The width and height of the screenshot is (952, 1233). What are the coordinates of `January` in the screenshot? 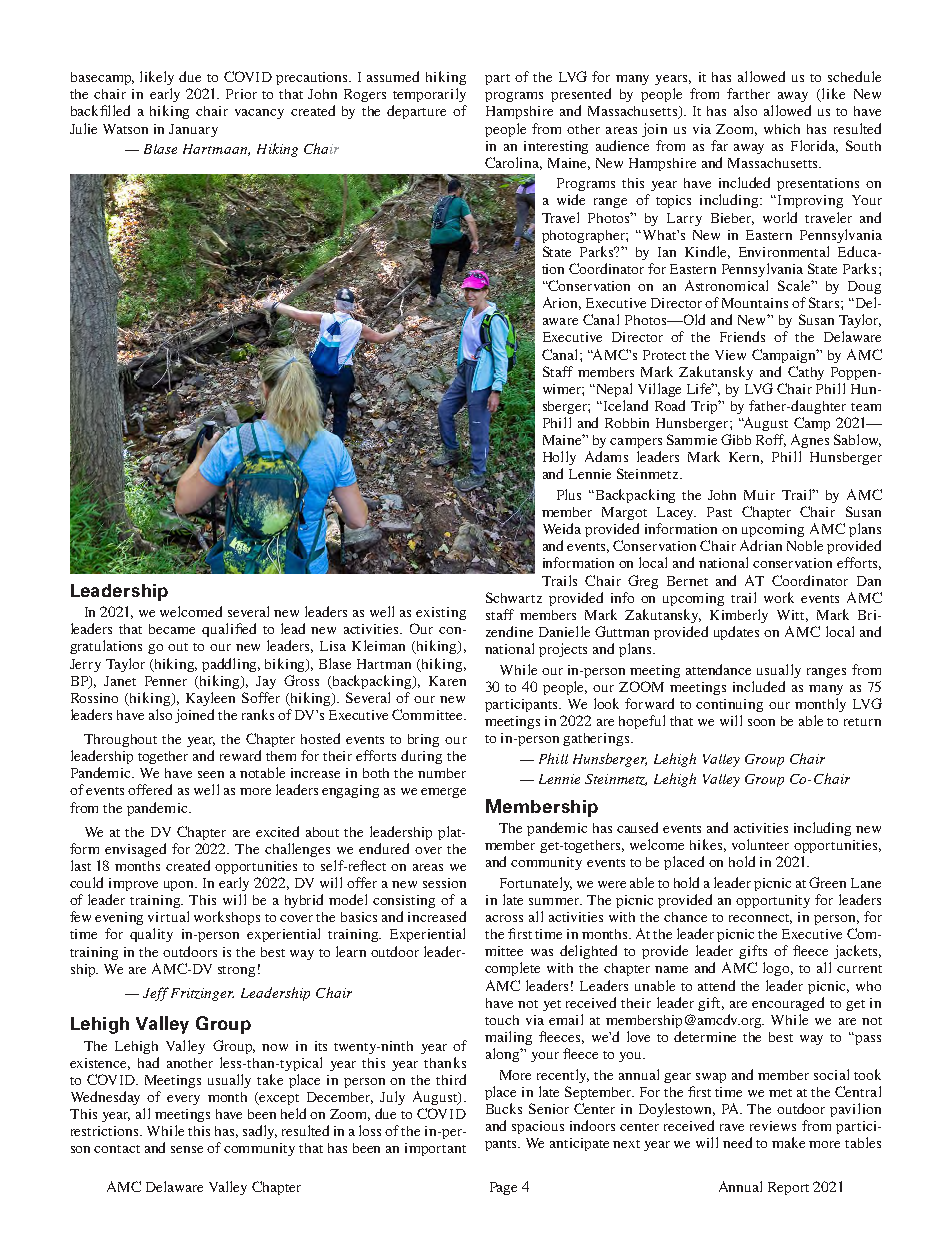 It's located at (193, 130).
